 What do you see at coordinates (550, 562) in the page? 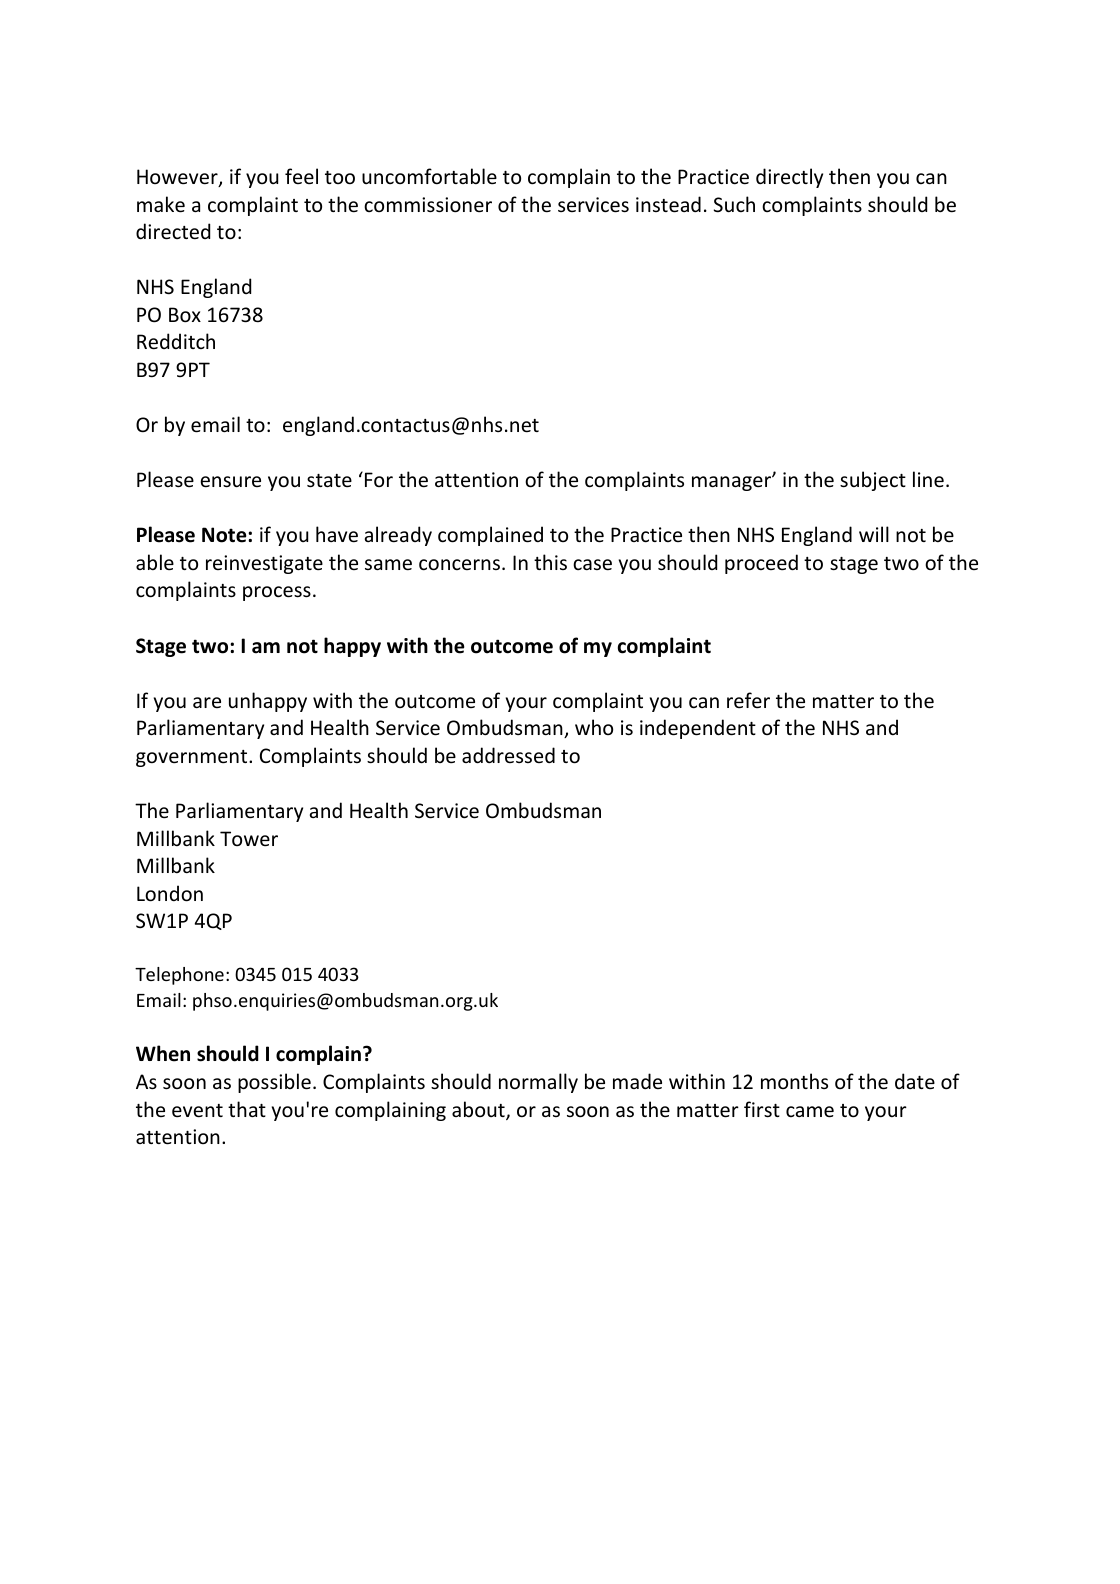
I see `this` at bounding box center [550, 562].
